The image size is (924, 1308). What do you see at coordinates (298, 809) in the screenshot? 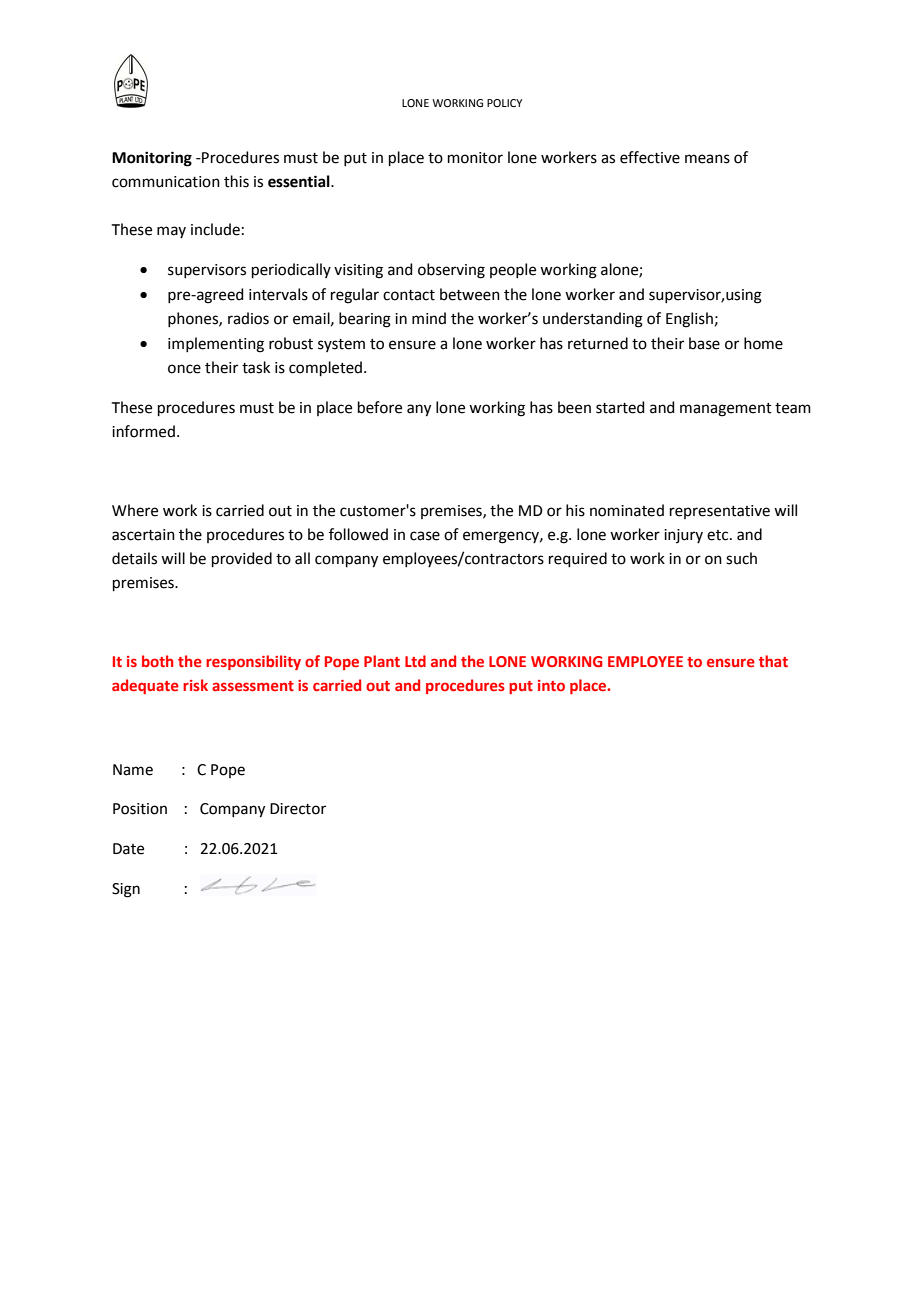
I see `Director` at bounding box center [298, 809].
